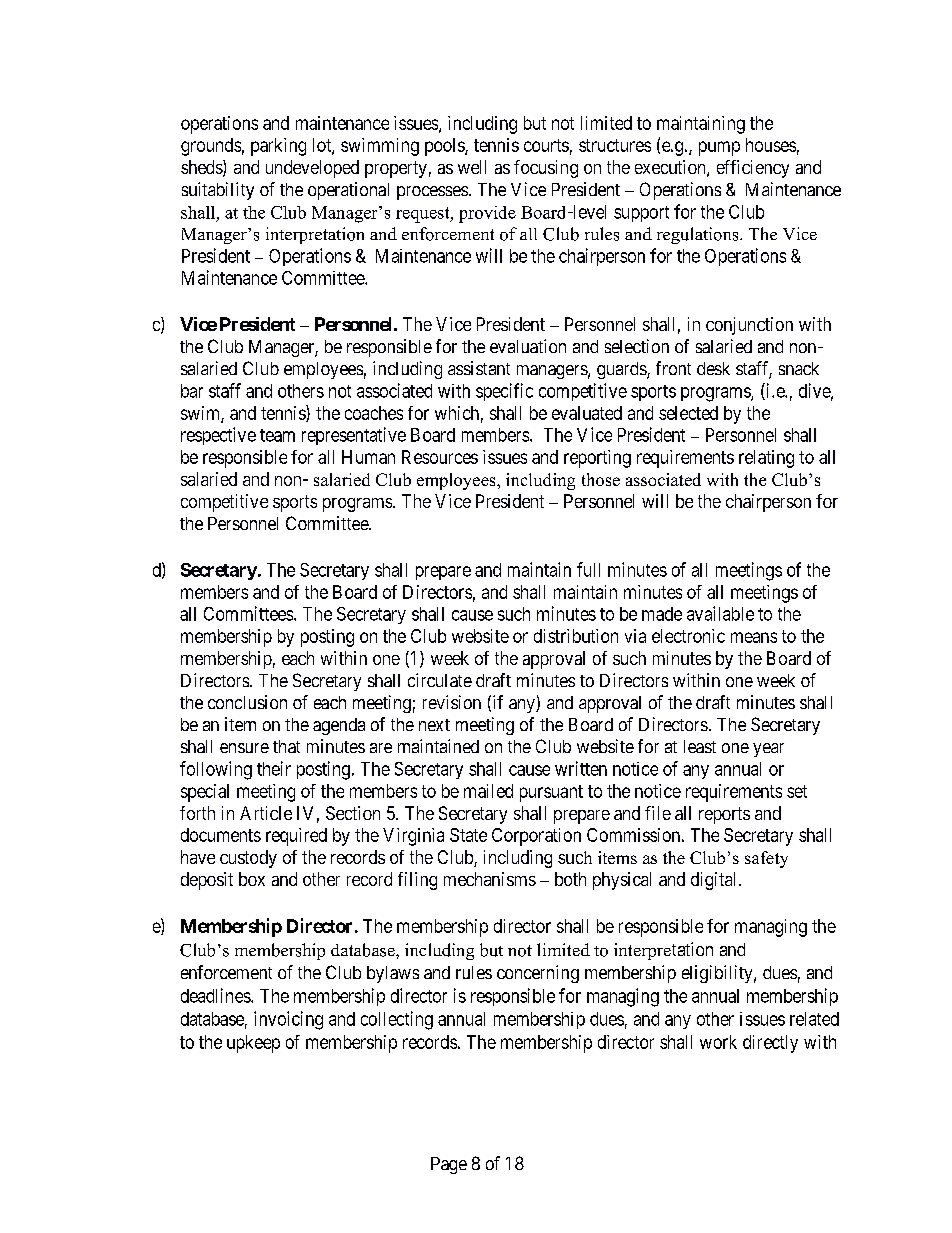 The width and height of the screenshot is (952, 1233). Describe the element at coordinates (490, 879) in the screenshot. I see `mechanisms` at that location.
